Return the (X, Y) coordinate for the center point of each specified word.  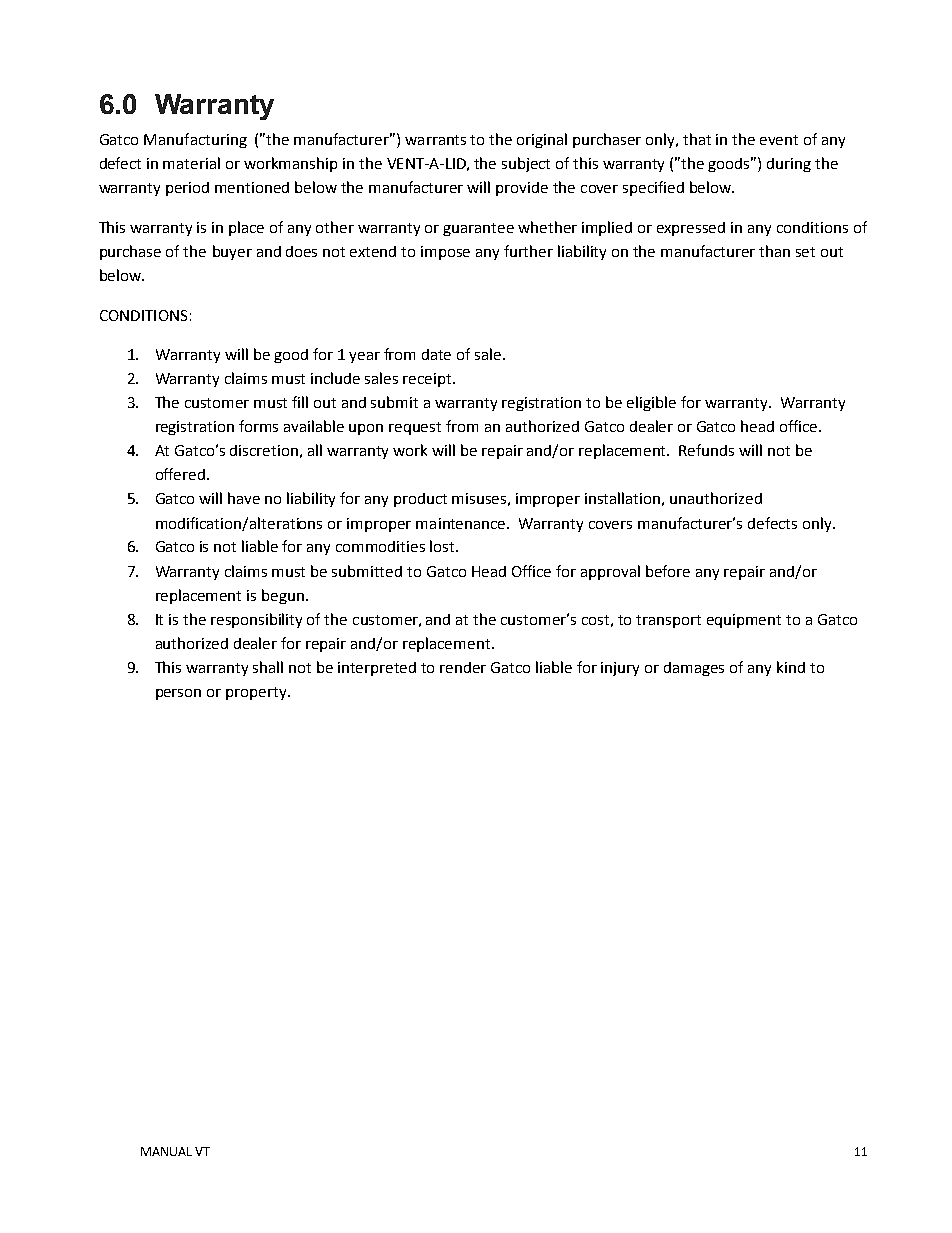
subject (526, 164)
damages (694, 669)
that (697, 139)
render (463, 667)
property (257, 693)
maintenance (462, 523)
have (244, 498)
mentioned (252, 187)
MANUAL (166, 1151)
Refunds (706, 450)
